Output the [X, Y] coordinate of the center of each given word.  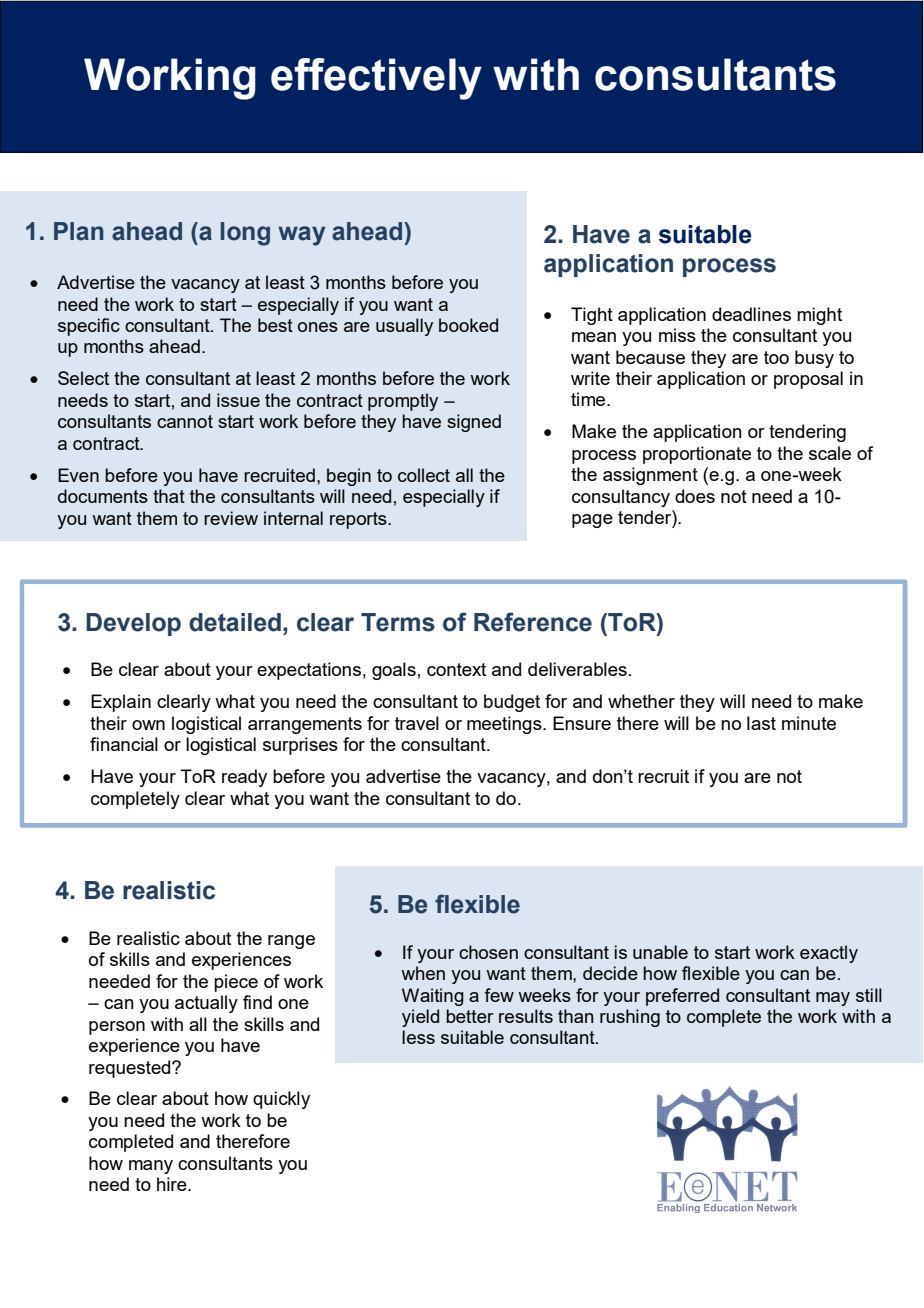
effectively [376, 79]
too [776, 357]
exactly [829, 954]
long [245, 234]
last [761, 723]
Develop [133, 624]
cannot [185, 421]
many [151, 1167]
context [456, 669]
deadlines [751, 314]
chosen [488, 952]
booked [468, 325]
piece [236, 983]
